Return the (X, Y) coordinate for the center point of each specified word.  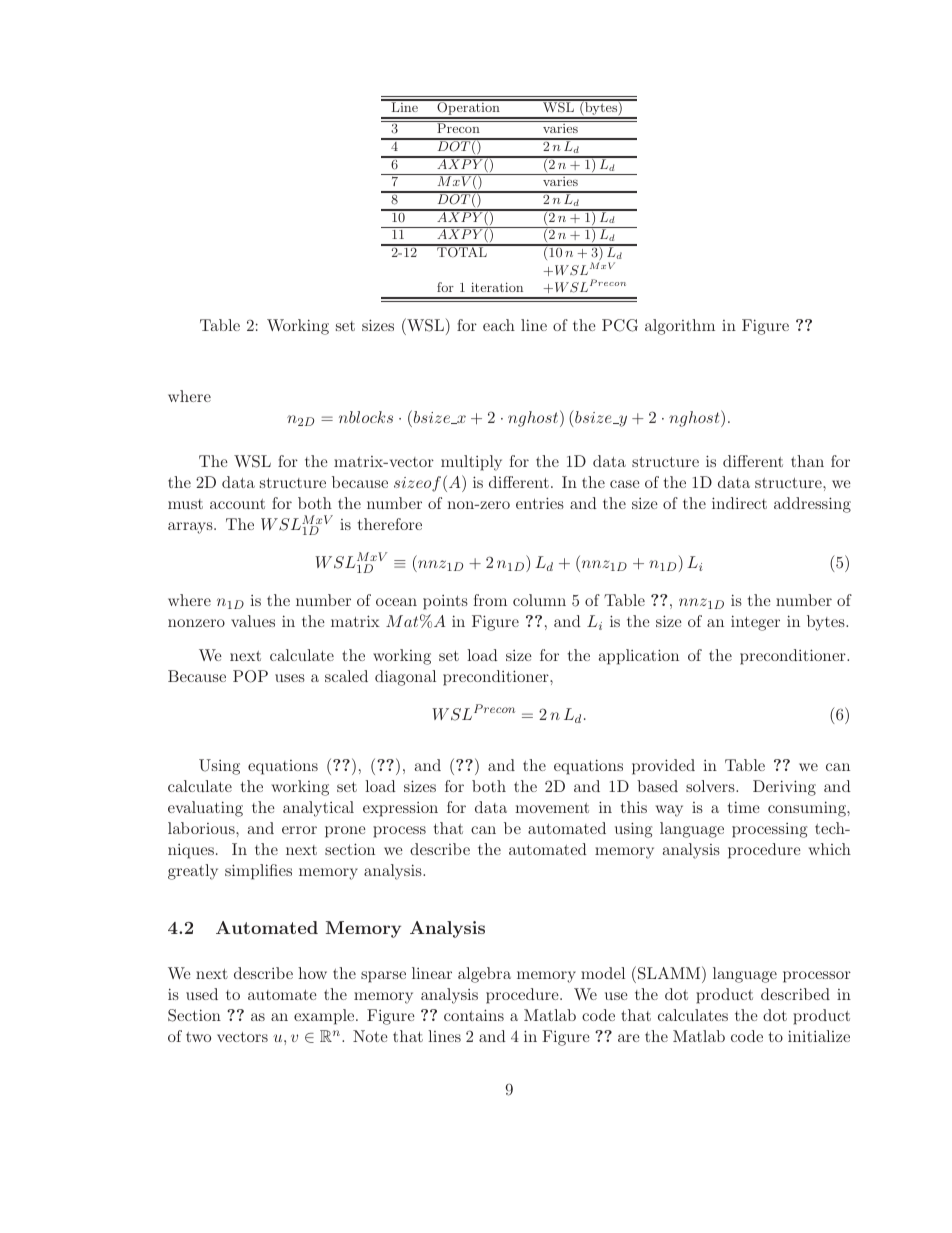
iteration (497, 287)
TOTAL (462, 251)
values (253, 621)
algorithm (680, 327)
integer (755, 623)
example (325, 1017)
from (490, 600)
